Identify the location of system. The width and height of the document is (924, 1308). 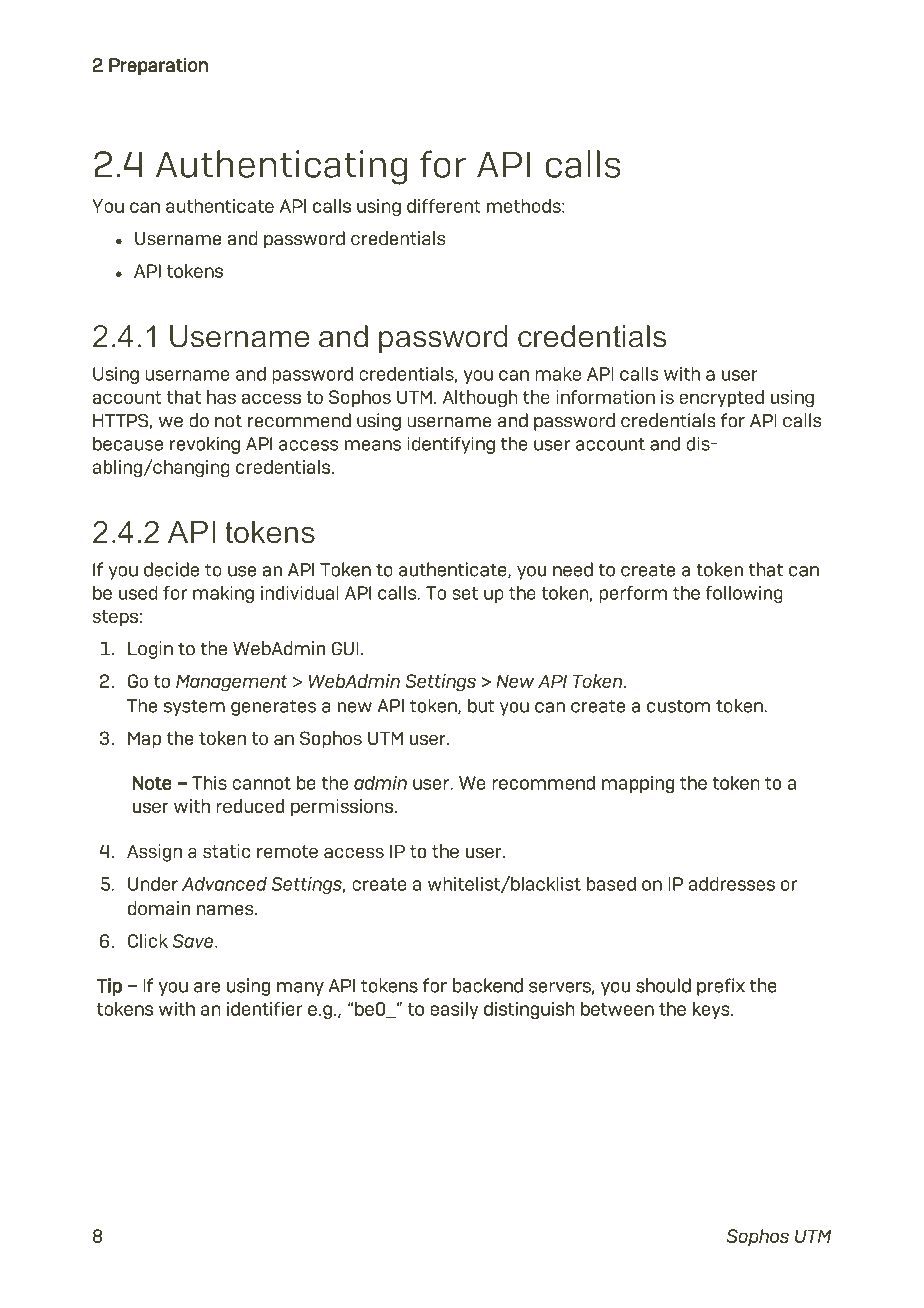
(194, 707).
